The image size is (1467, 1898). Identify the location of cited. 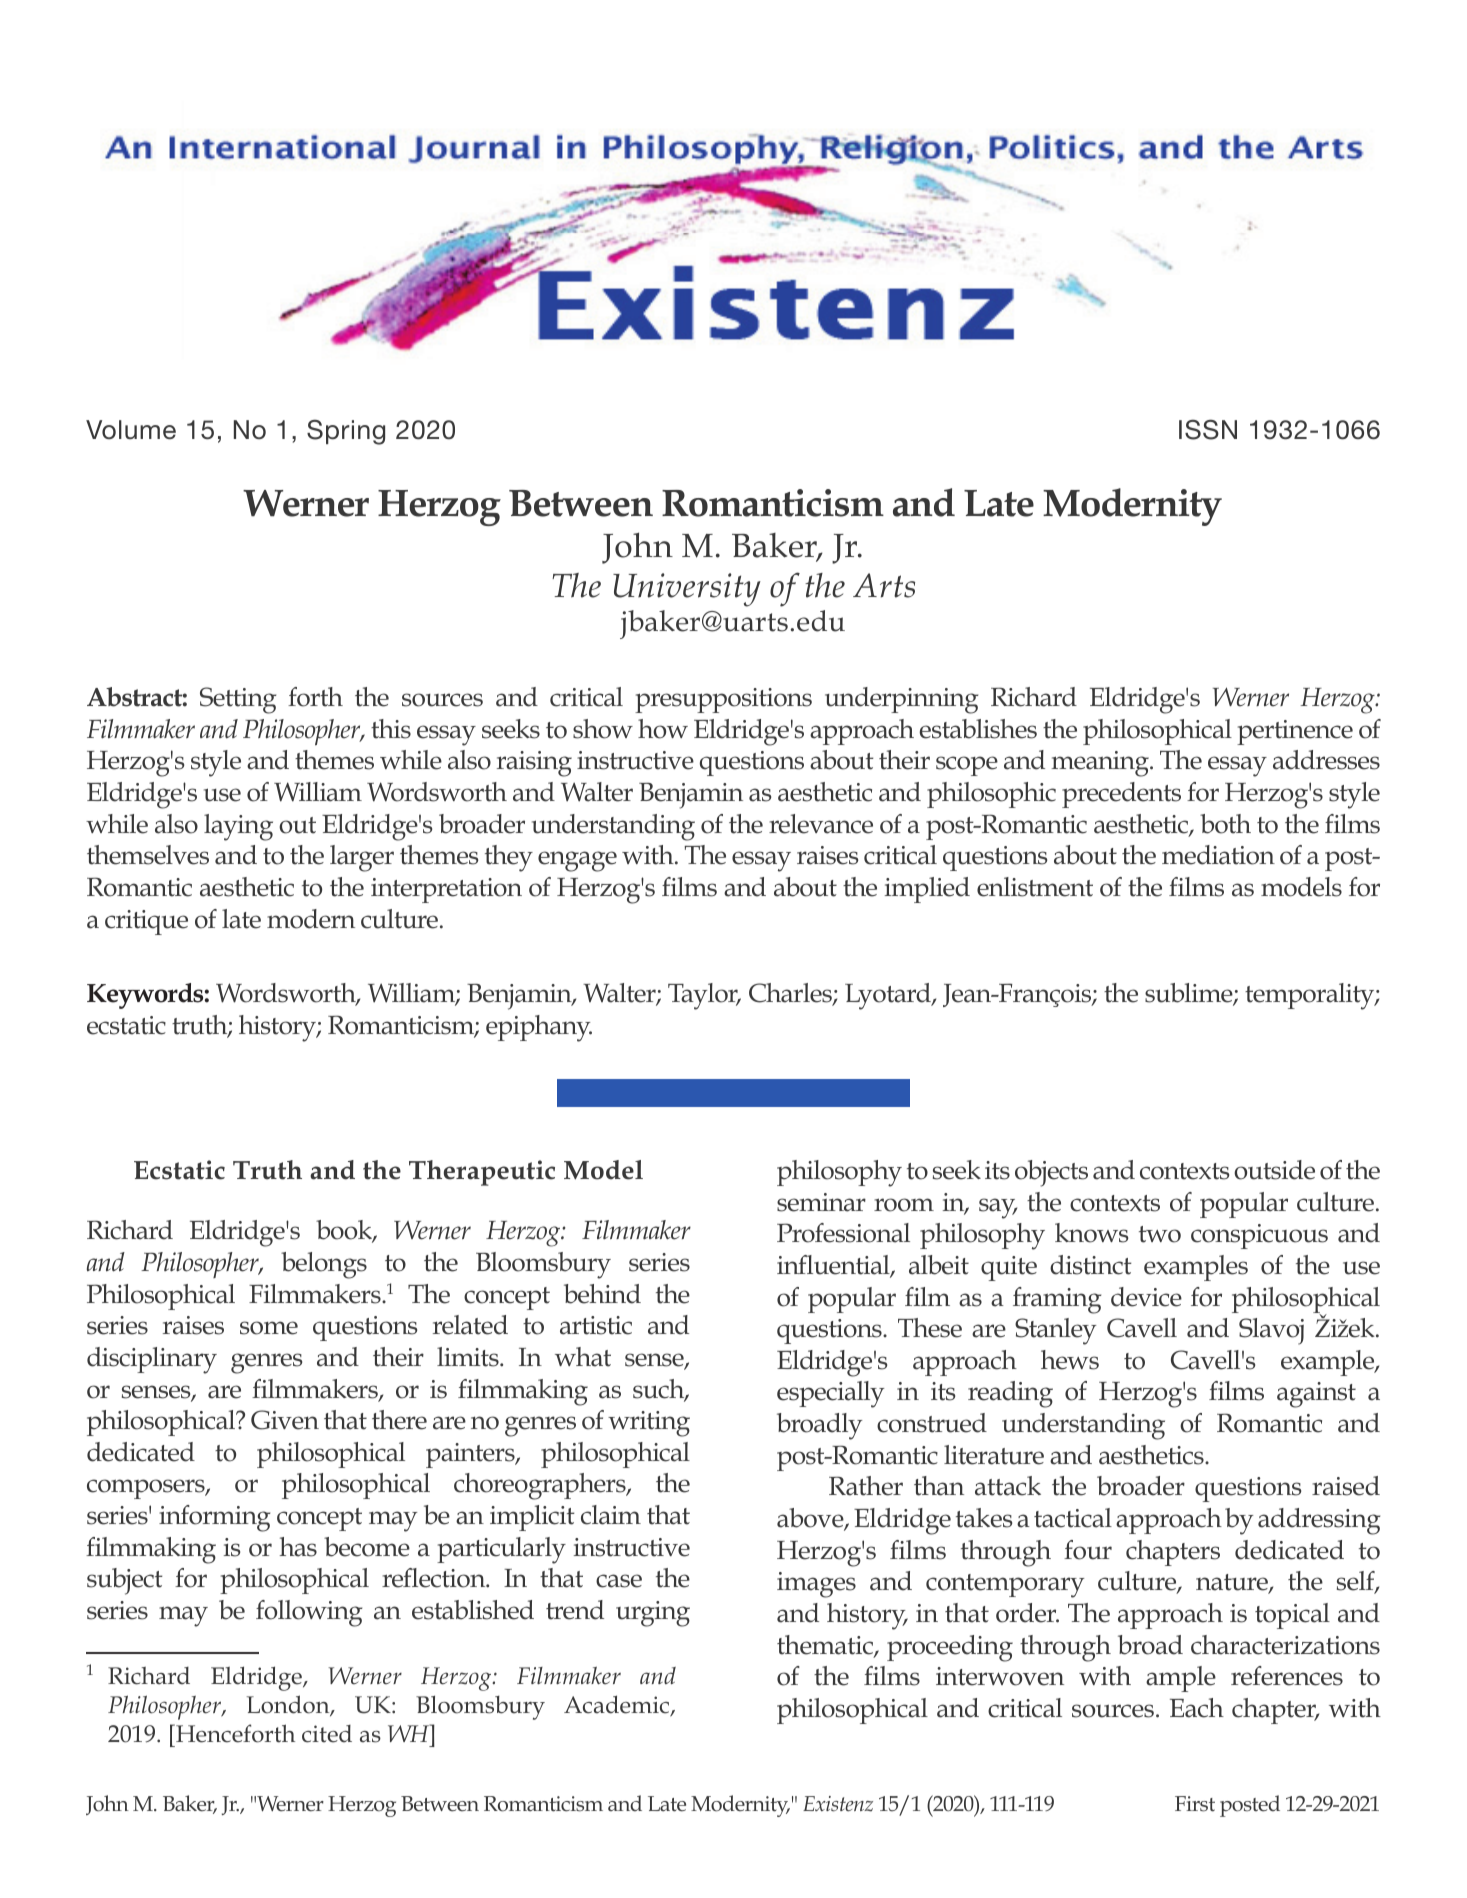
(327, 1734).
